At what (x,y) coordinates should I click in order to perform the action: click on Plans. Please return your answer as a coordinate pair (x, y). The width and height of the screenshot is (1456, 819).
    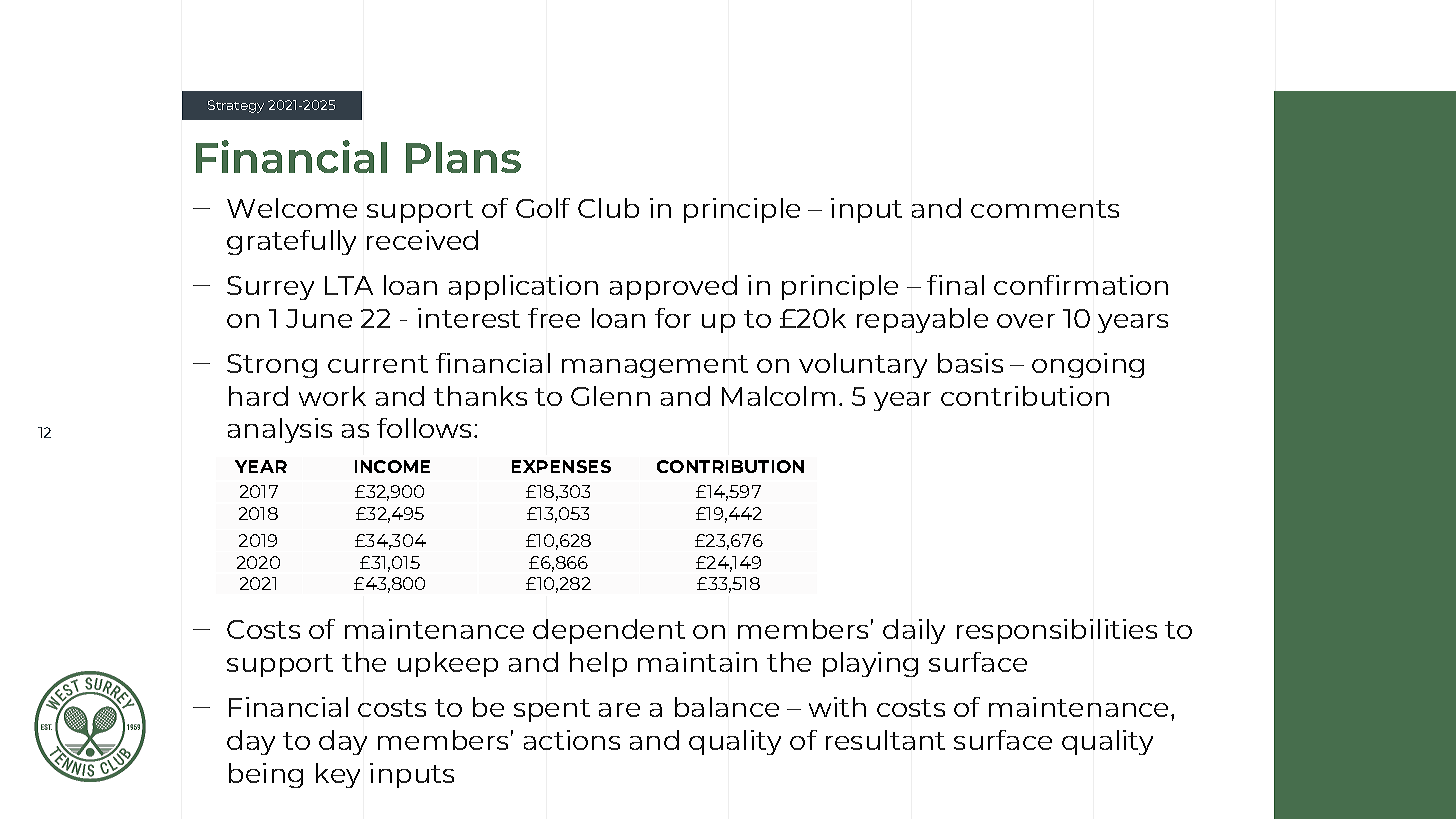
    Looking at the image, I should click on (463, 157).
